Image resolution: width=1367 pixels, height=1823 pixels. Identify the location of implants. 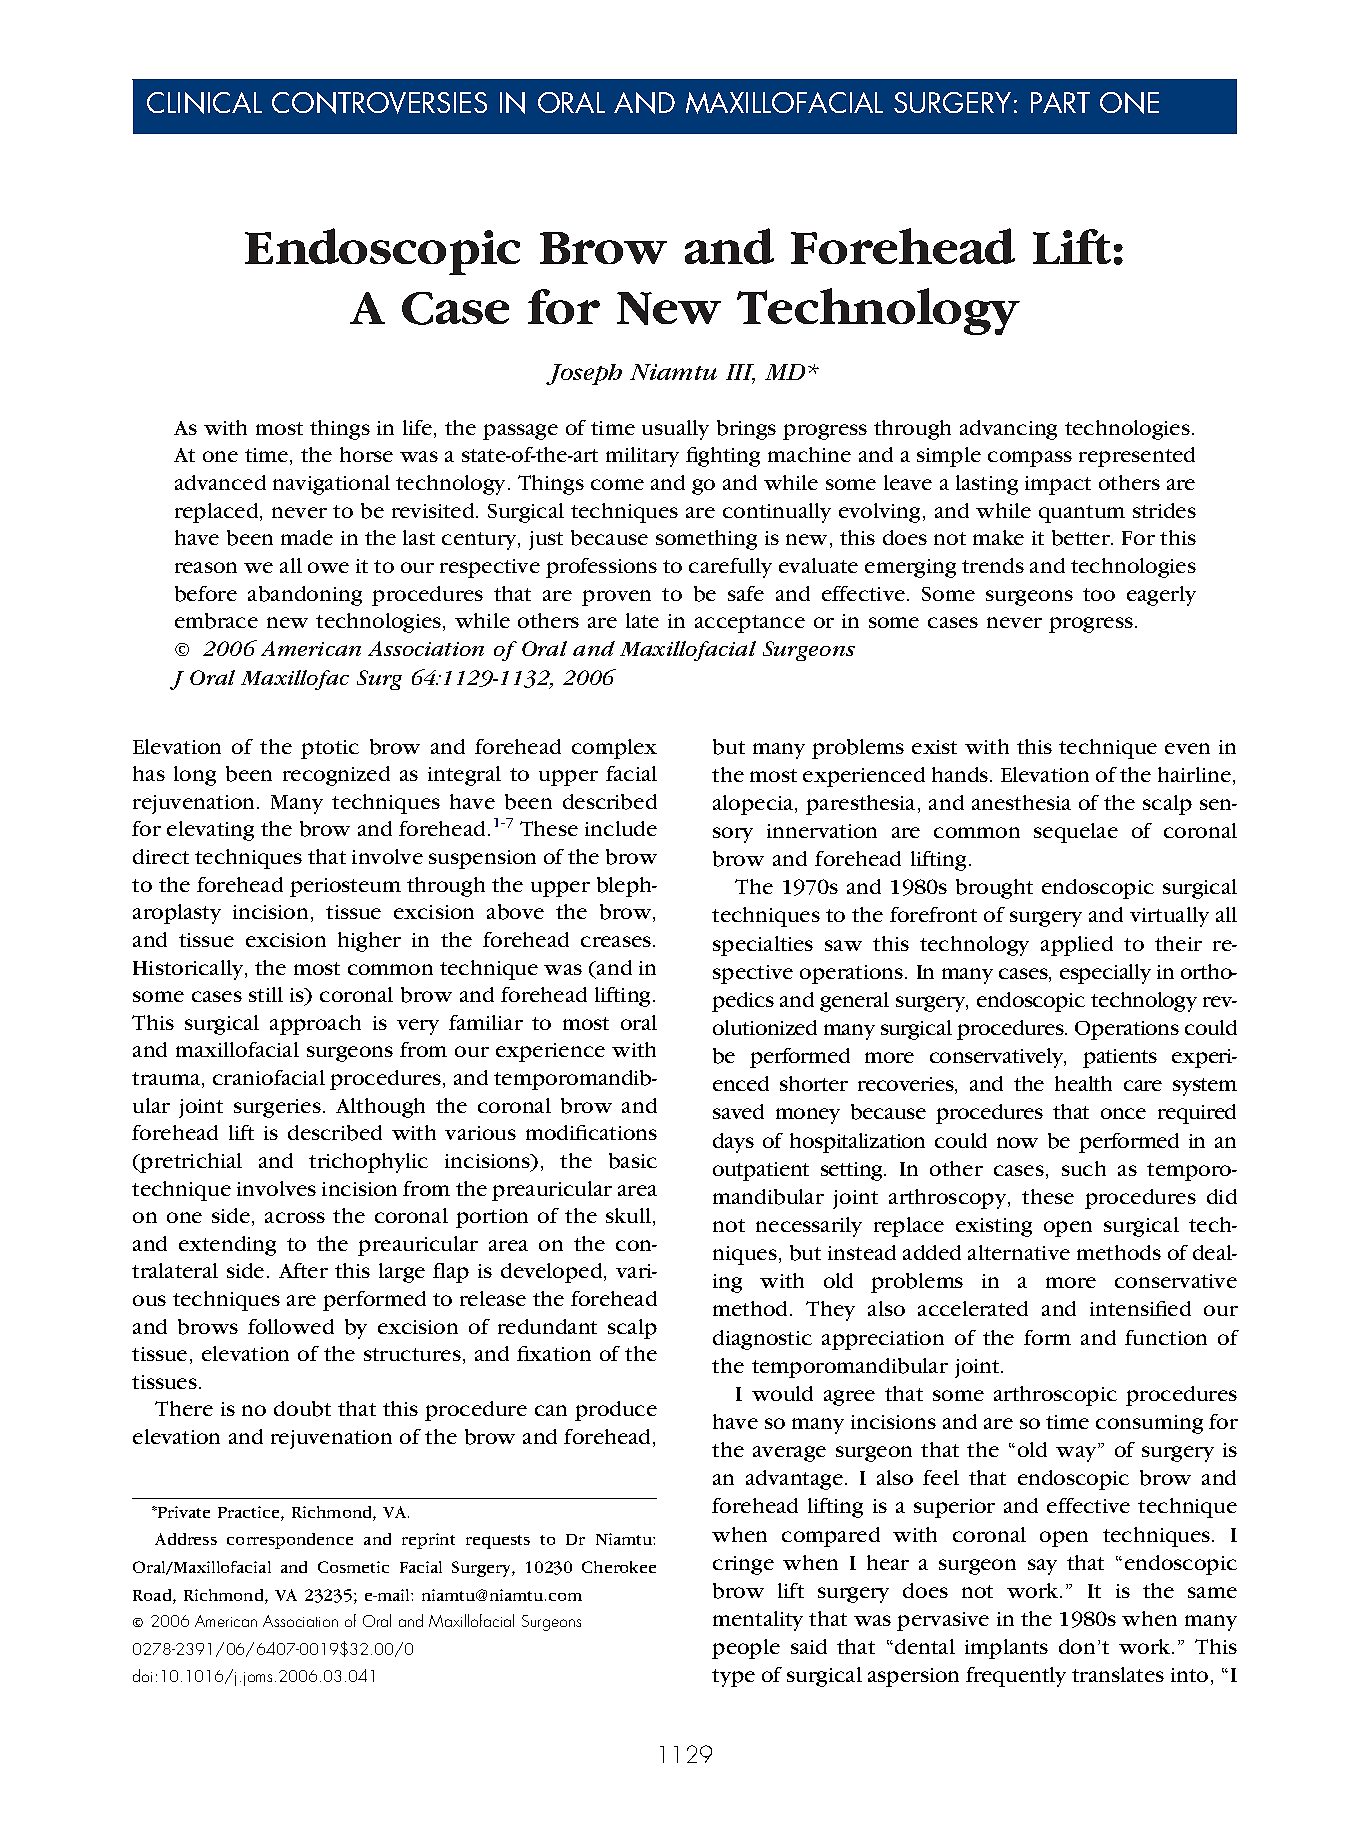
(1006, 1649).
